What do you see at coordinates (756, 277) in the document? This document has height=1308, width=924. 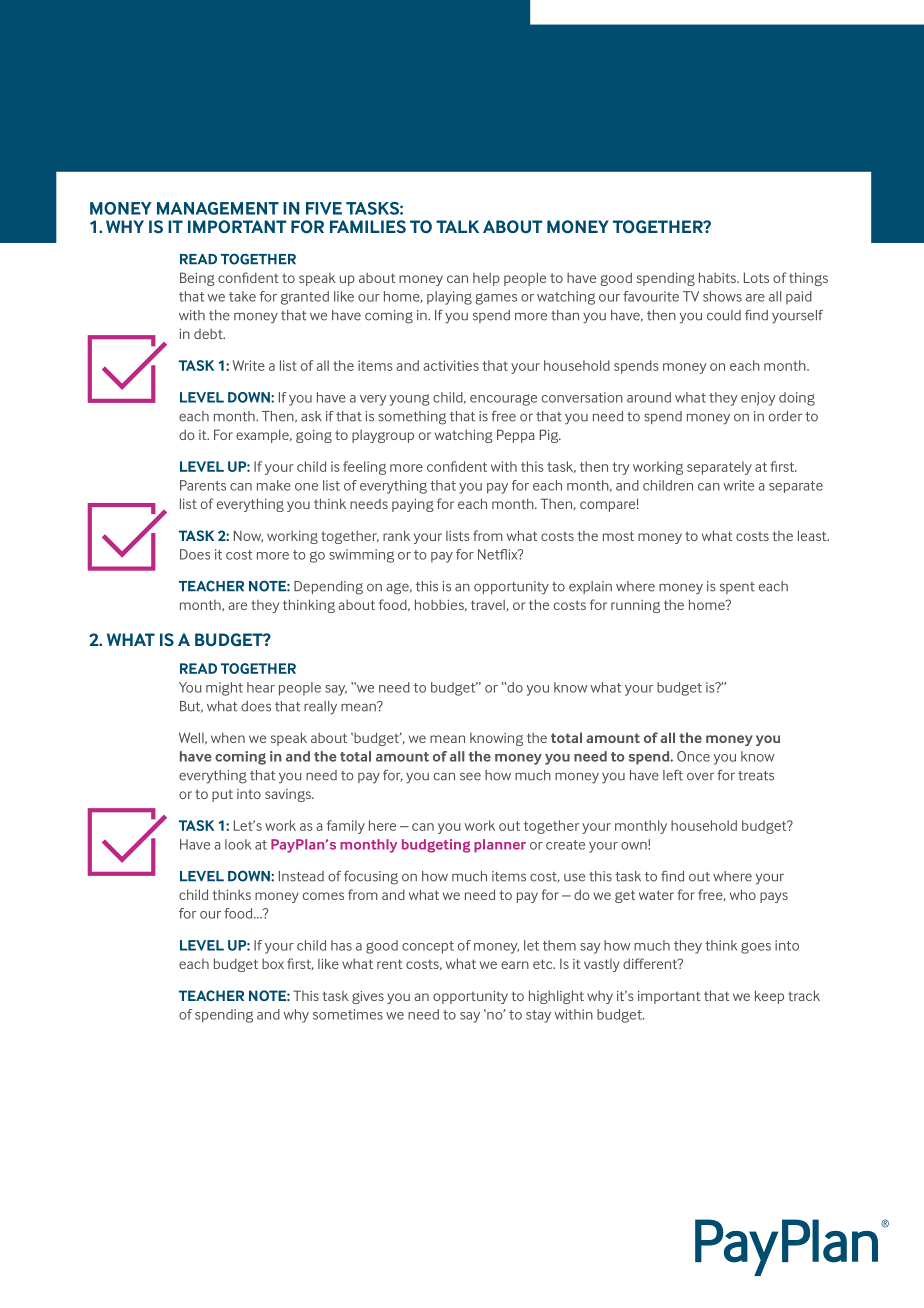 I see `Lots` at bounding box center [756, 277].
